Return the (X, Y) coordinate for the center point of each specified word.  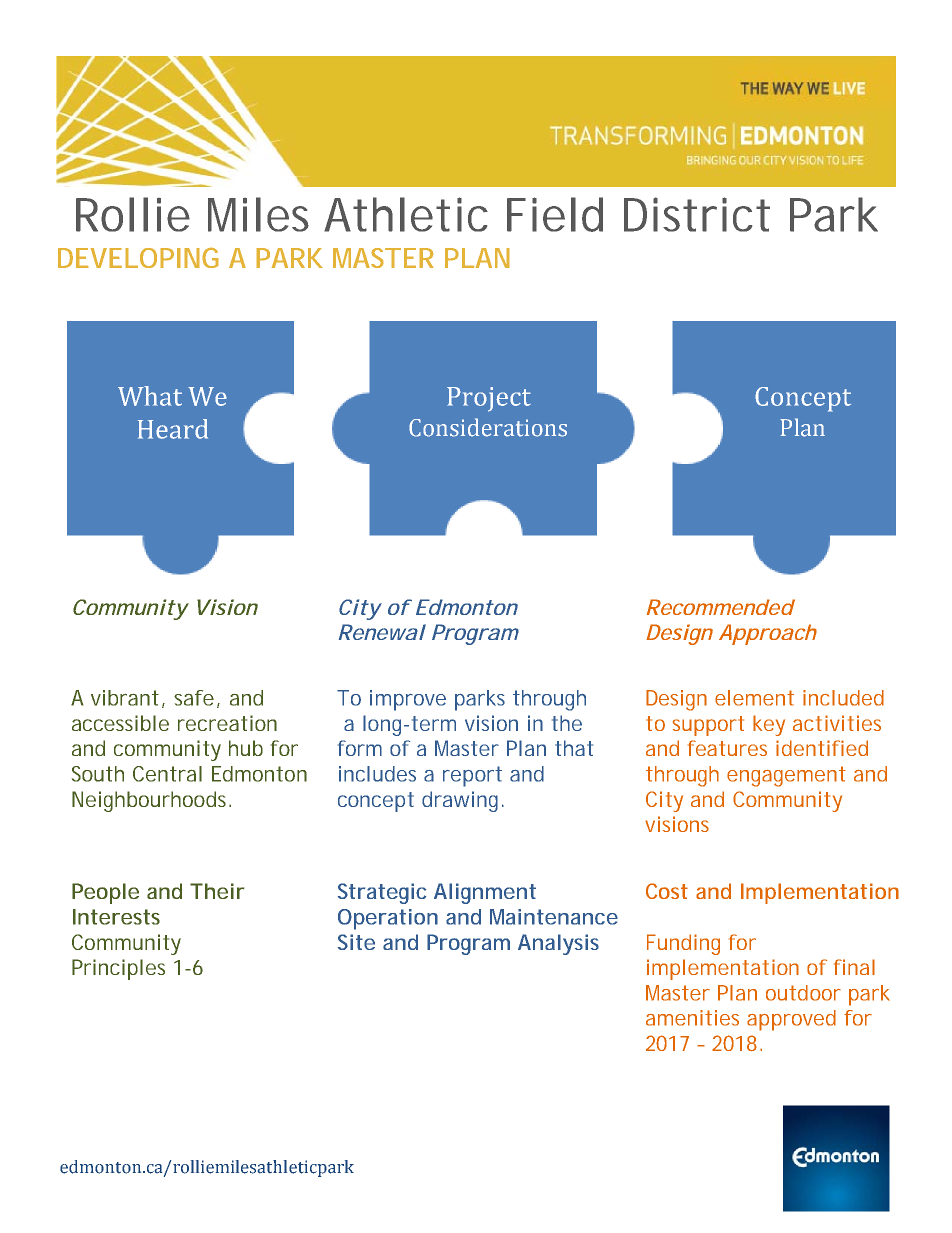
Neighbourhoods (151, 801)
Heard (173, 429)
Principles (118, 969)
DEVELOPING (138, 257)
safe (194, 698)
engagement (786, 776)
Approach (768, 634)
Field (555, 214)
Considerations (488, 427)
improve (408, 700)
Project (489, 399)
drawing (460, 801)
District (697, 214)
